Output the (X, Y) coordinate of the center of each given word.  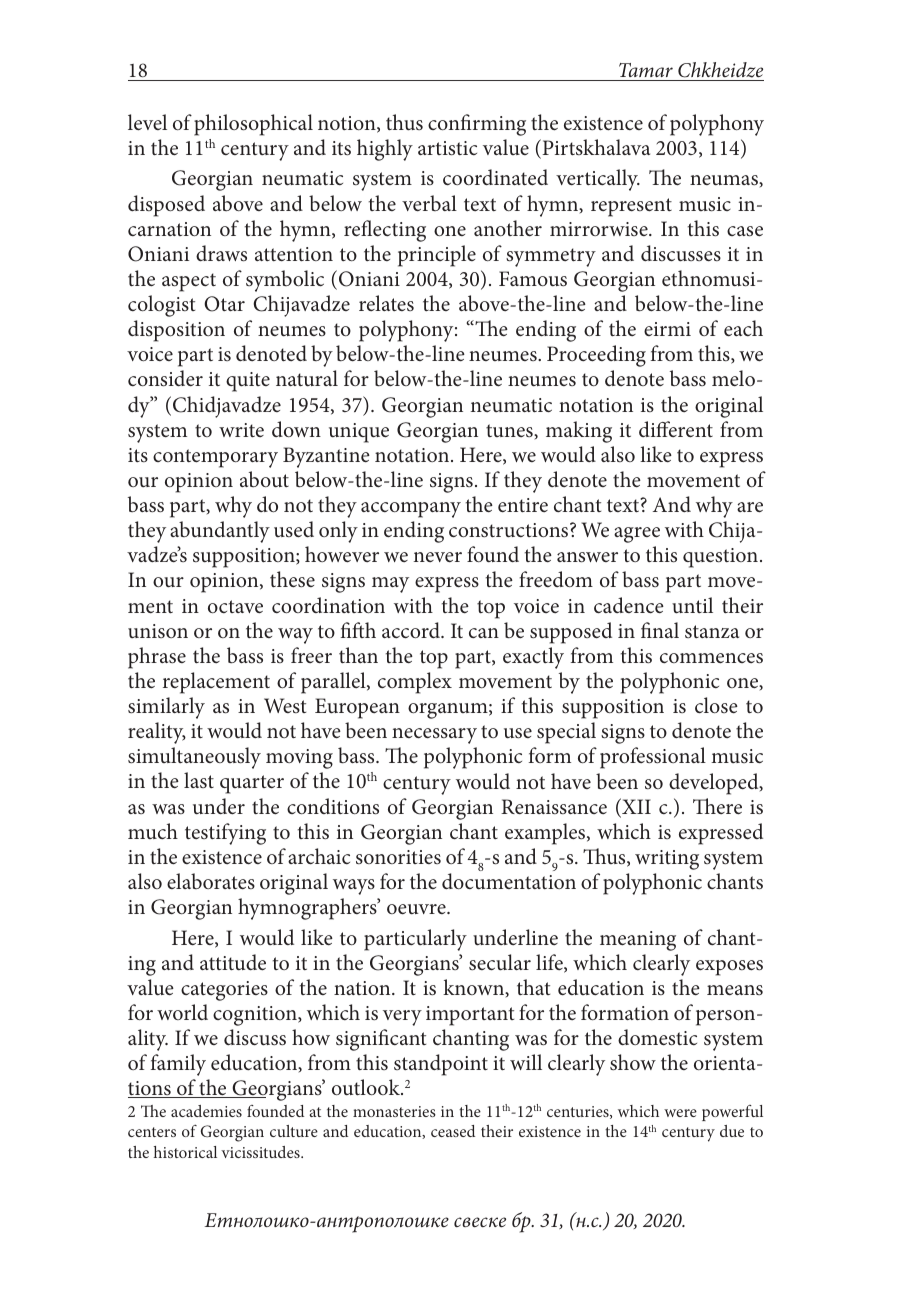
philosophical (253, 125)
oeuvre (417, 909)
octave (235, 607)
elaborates (211, 881)
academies (206, 1111)
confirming (477, 125)
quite (248, 382)
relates (386, 303)
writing (667, 860)
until (692, 605)
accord (412, 630)
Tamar (646, 70)
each (743, 328)
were (680, 1113)
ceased (453, 1131)
